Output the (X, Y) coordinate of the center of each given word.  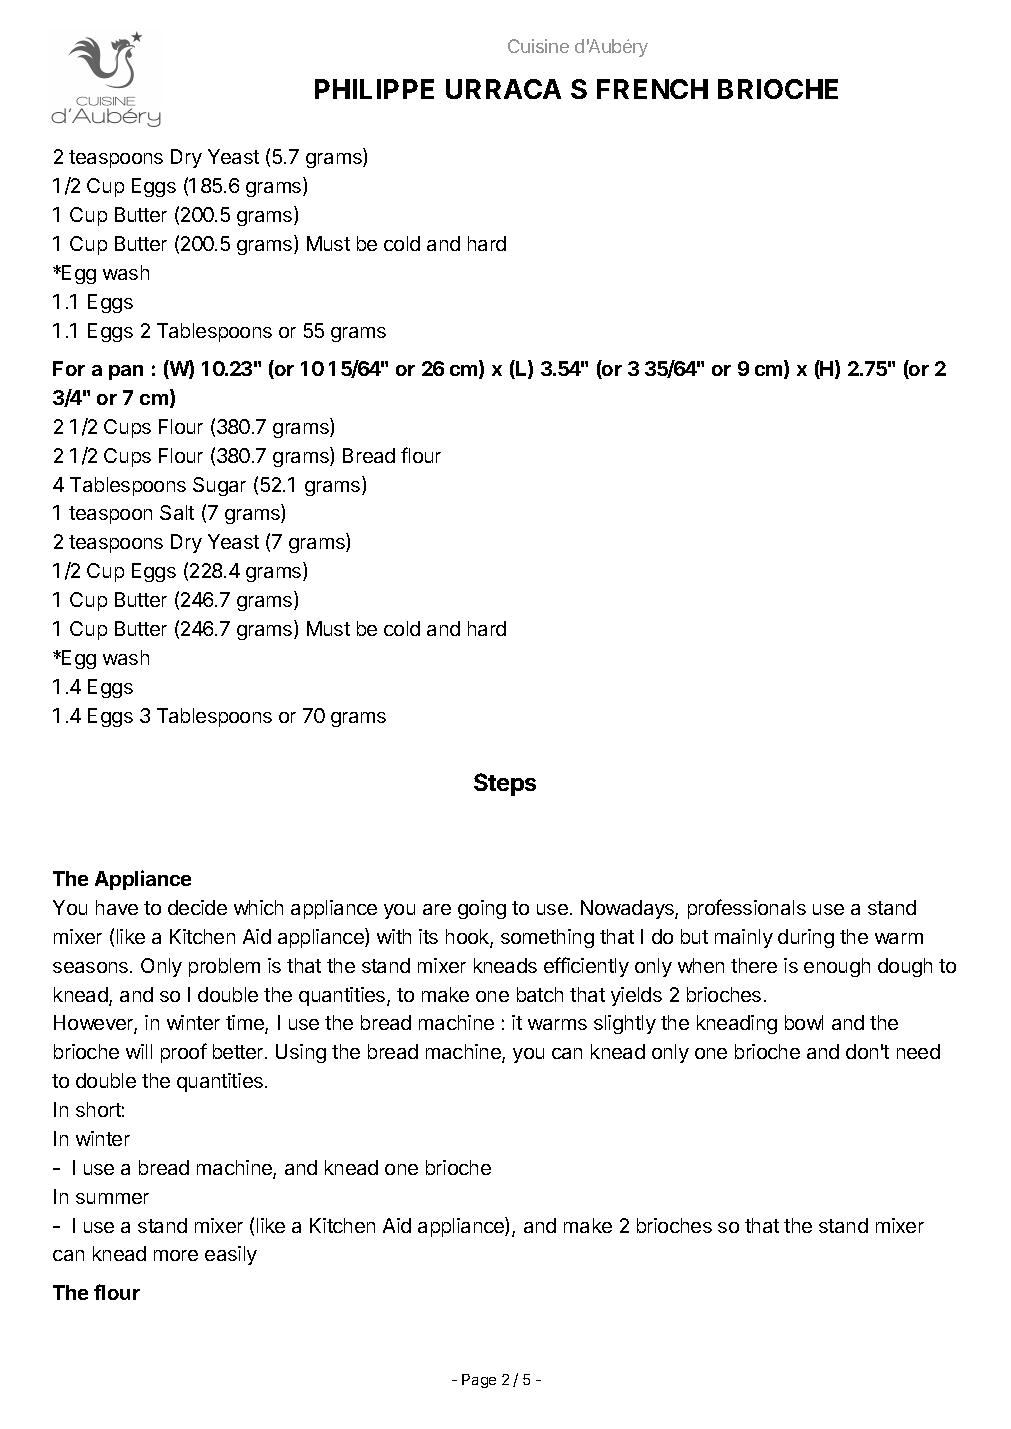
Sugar (219, 486)
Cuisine (538, 46)
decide (197, 907)
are (437, 909)
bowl (804, 1022)
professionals (747, 909)
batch (540, 994)
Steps (505, 784)
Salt (177, 512)
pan (126, 372)
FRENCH (652, 89)
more (176, 1255)
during (806, 938)
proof (184, 1053)
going (482, 909)
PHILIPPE (374, 89)
